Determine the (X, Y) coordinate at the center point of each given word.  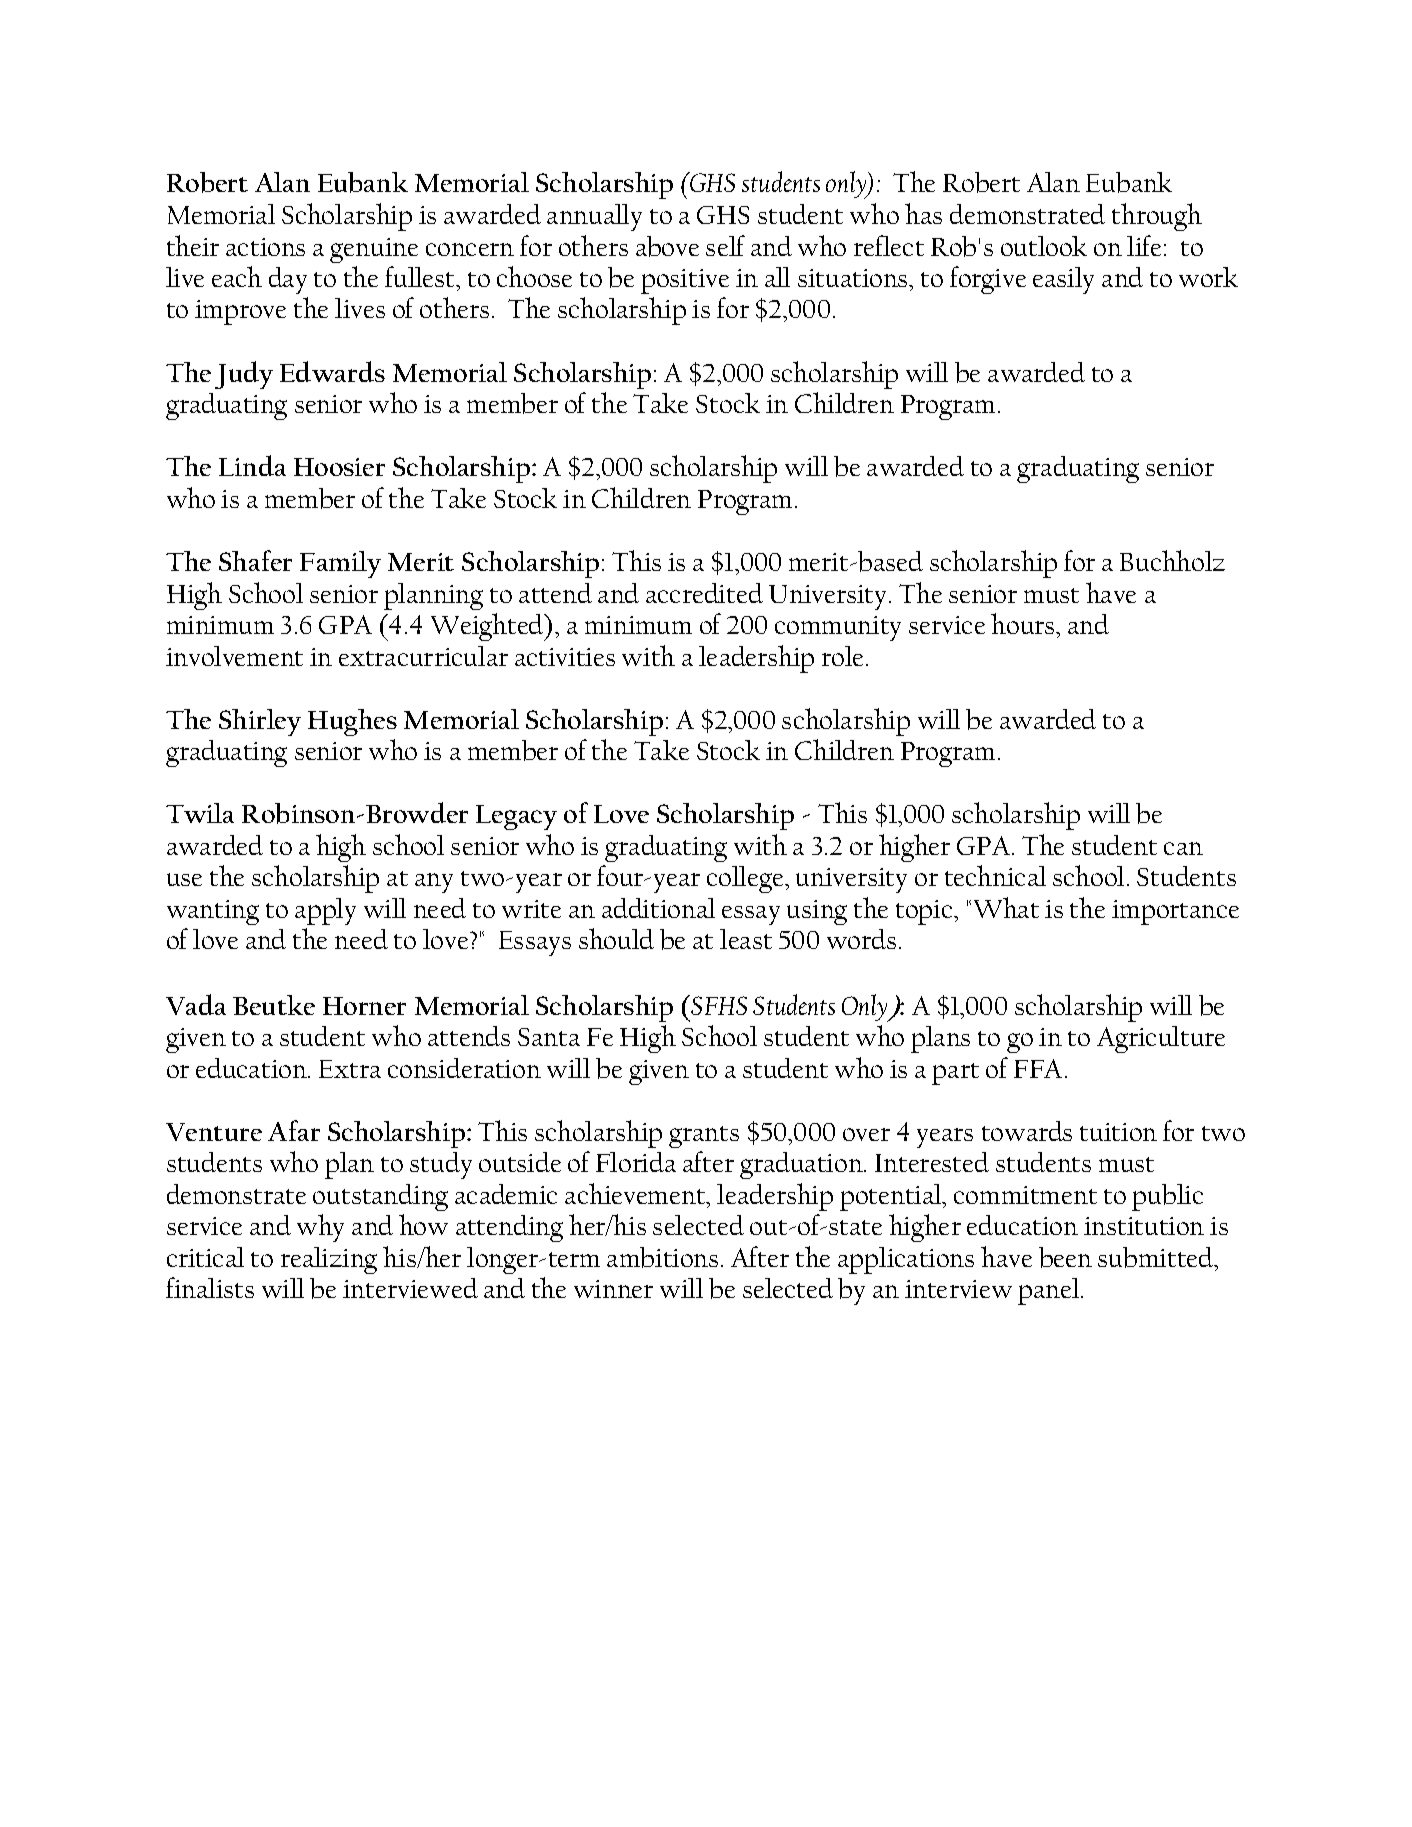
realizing (329, 1260)
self (725, 245)
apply (325, 911)
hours (1024, 623)
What (1006, 907)
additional (658, 908)
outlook (1044, 246)
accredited (704, 593)
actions (265, 247)
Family (340, 564)
